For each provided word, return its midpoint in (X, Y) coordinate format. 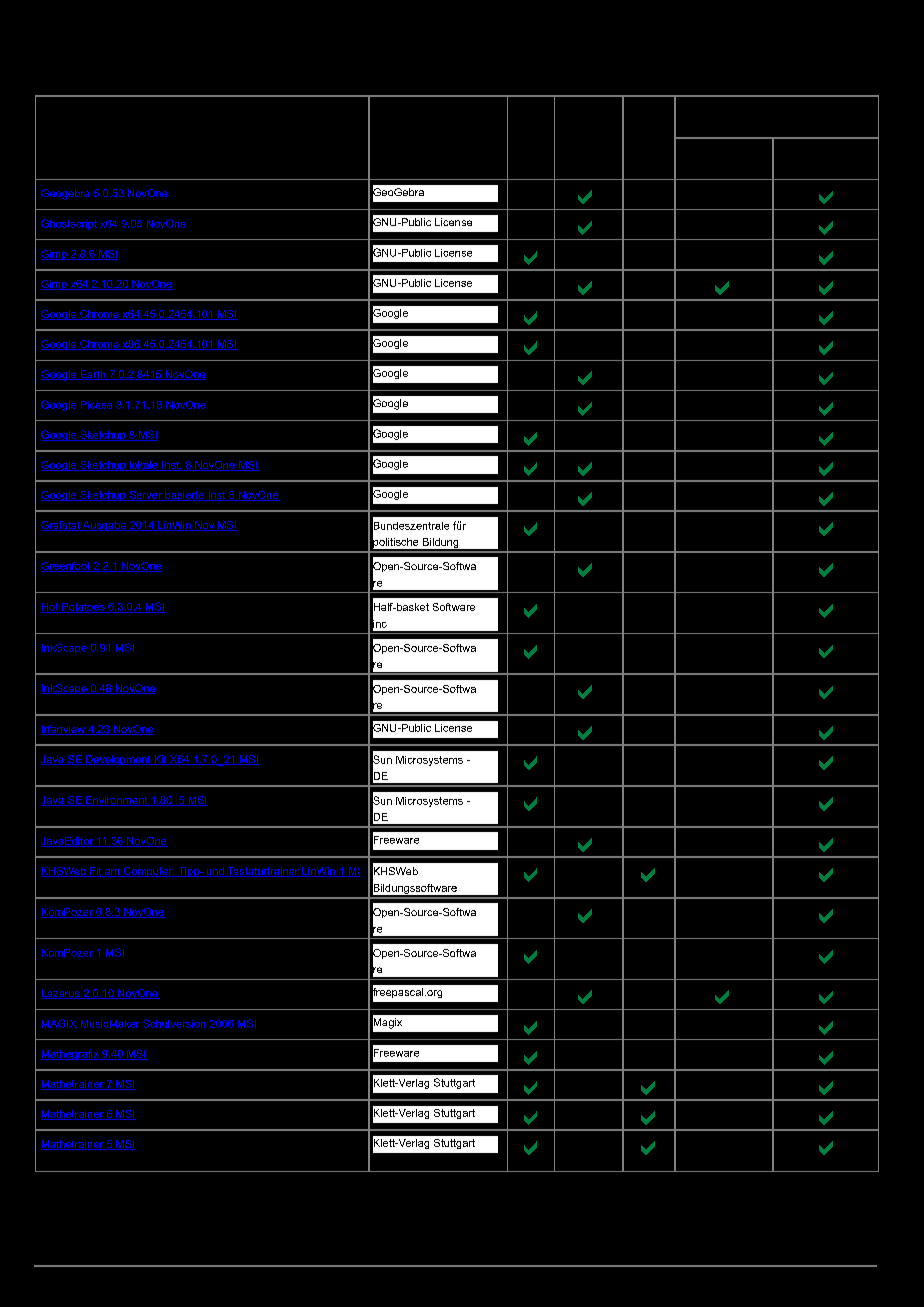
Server (145, 496)
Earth (93, 375)
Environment (117, 801)
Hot (50, 608)
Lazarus (61, 994)
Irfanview (64, 730)
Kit (160, 760)
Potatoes (83, 608)
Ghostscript (69, 224)
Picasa (96, 405)
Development (118, 760)
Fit (96, 872)
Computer (148, 872)
